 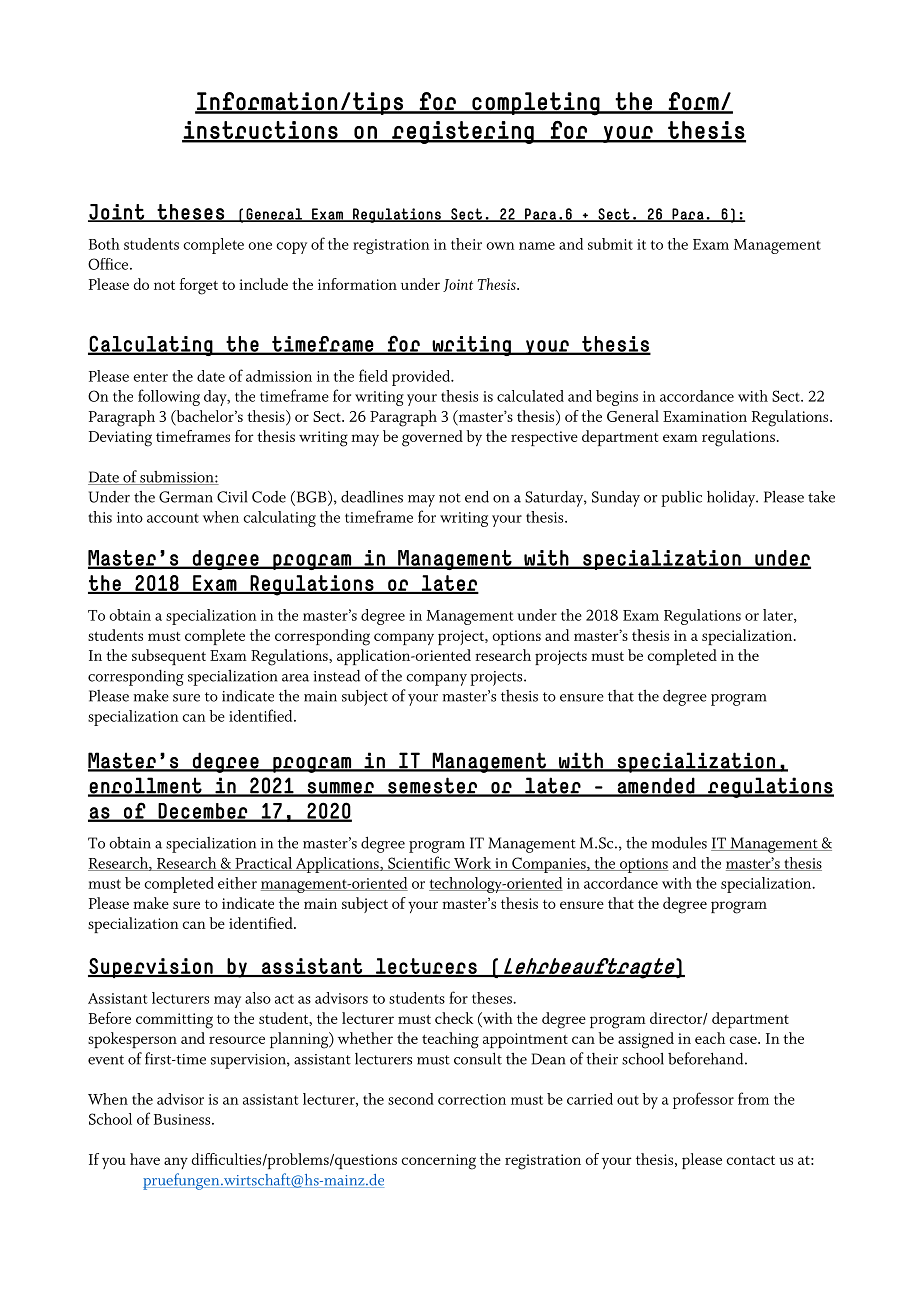 What do you see at coordinates (183, 1119) in the screenshot?
I see `Business` at bounding box center [183, 1119].
